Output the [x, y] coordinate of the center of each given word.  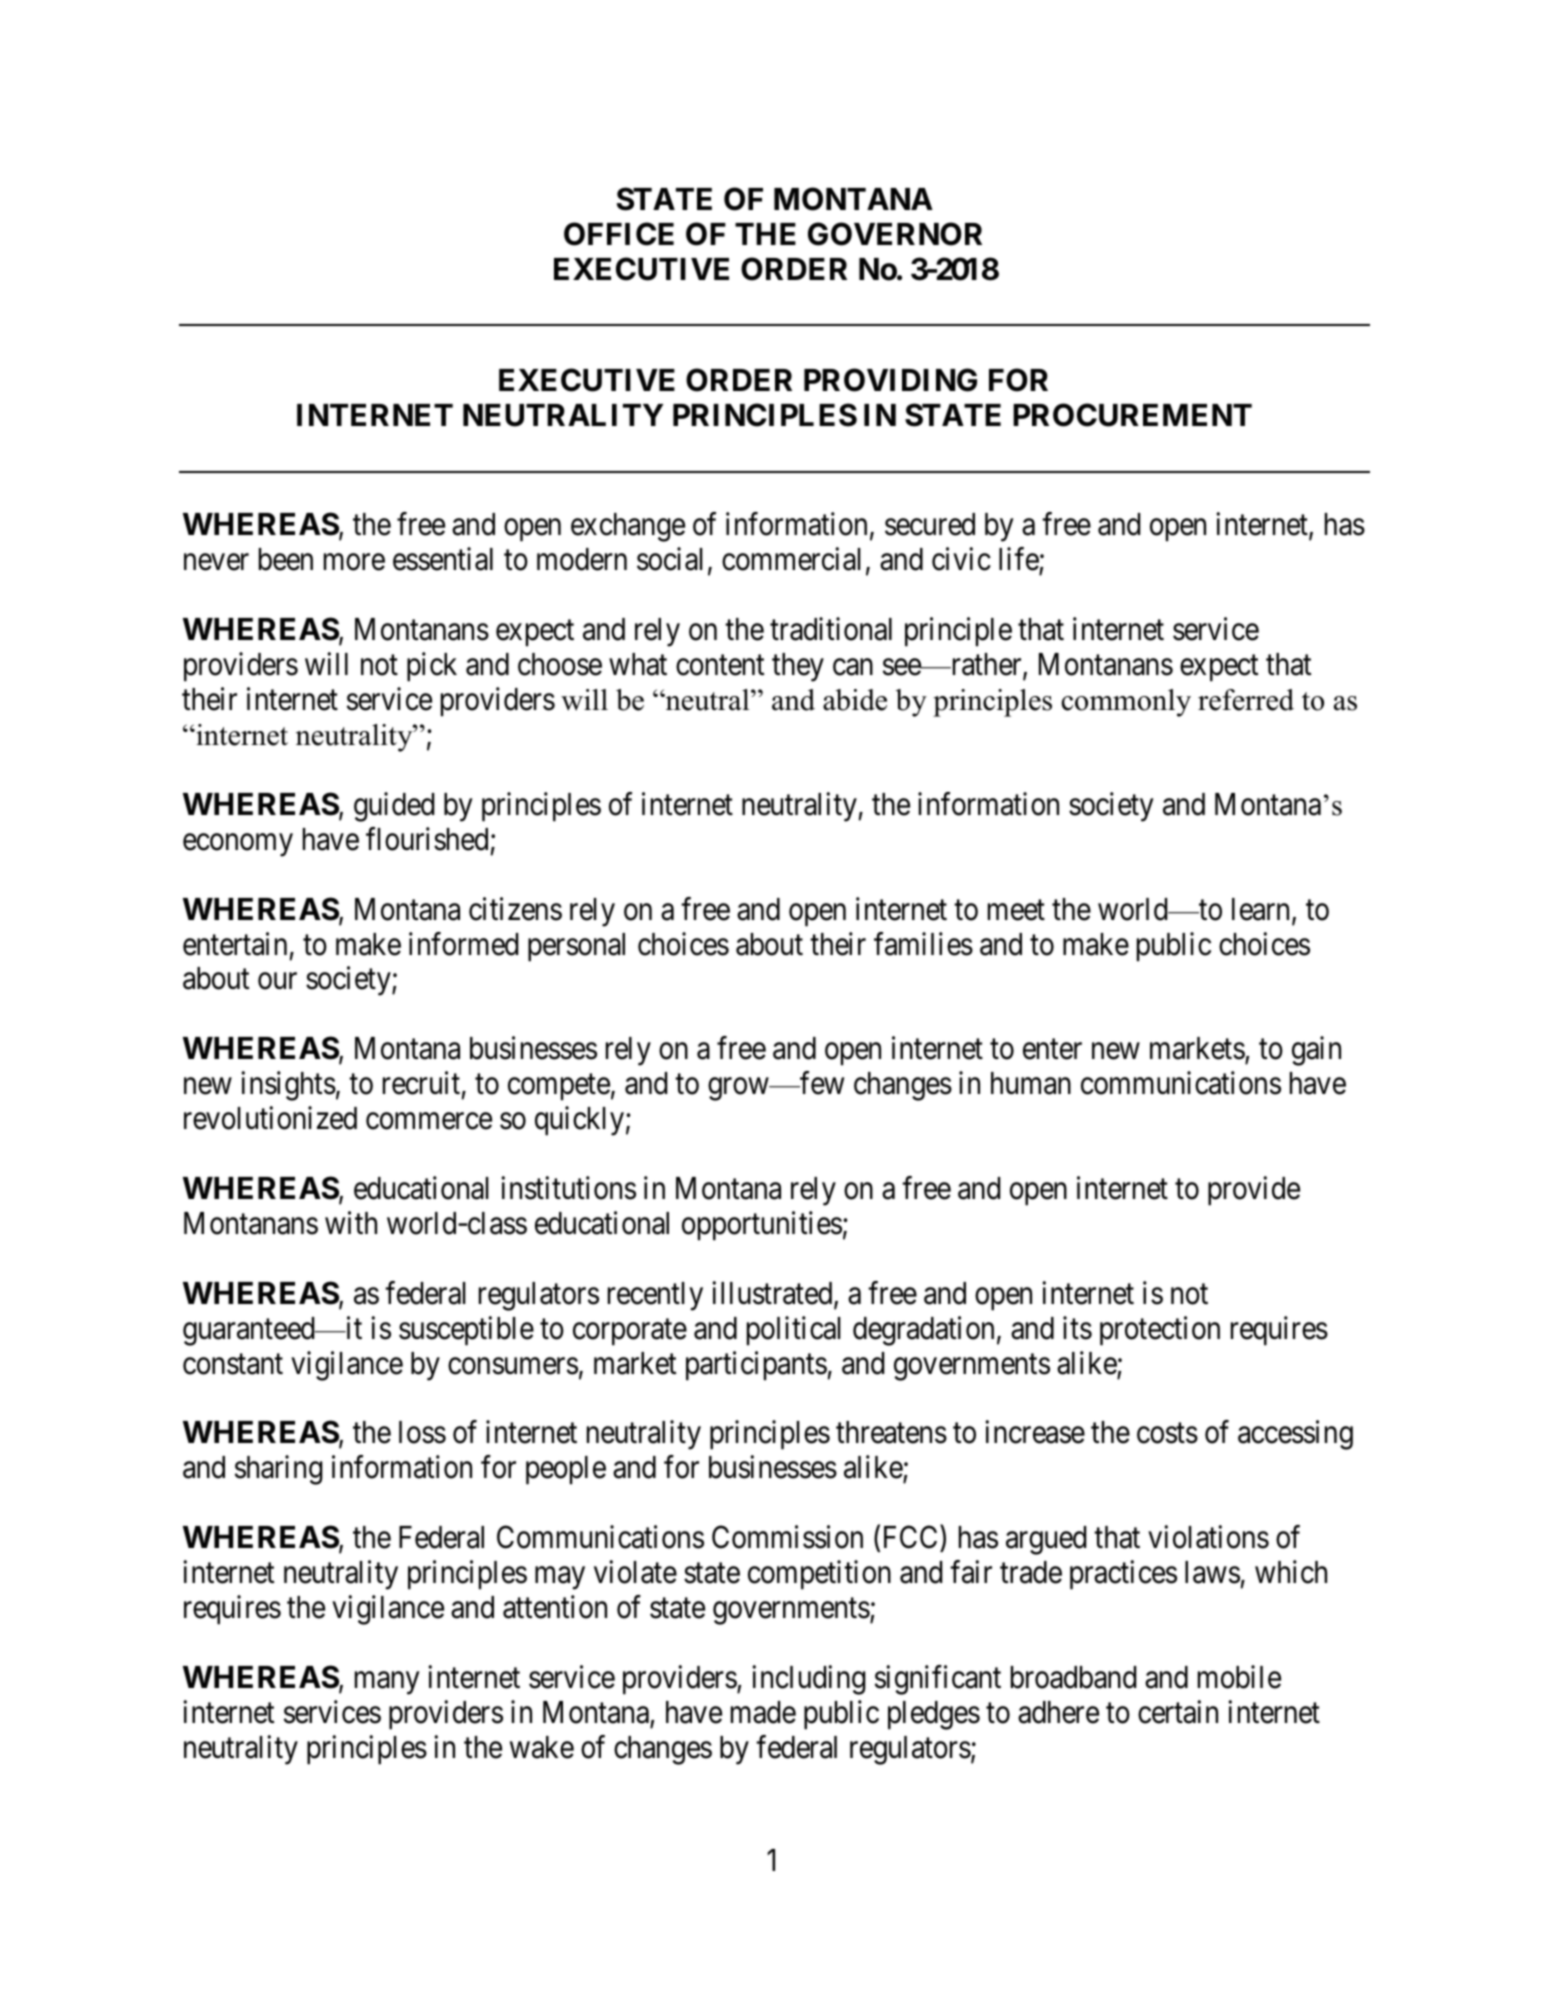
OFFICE [619, 234]
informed [463, 944]
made [763, 1712]
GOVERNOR [895, 234]
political [794, 1331]
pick [432, 667]
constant [233, 1364]
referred [1246, 700]
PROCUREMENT [1132, 415]
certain [1178, 1712]
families [923, 944]
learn [1262, 910]
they [798, 667]
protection [1160, 1331]
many [387, 1683]
